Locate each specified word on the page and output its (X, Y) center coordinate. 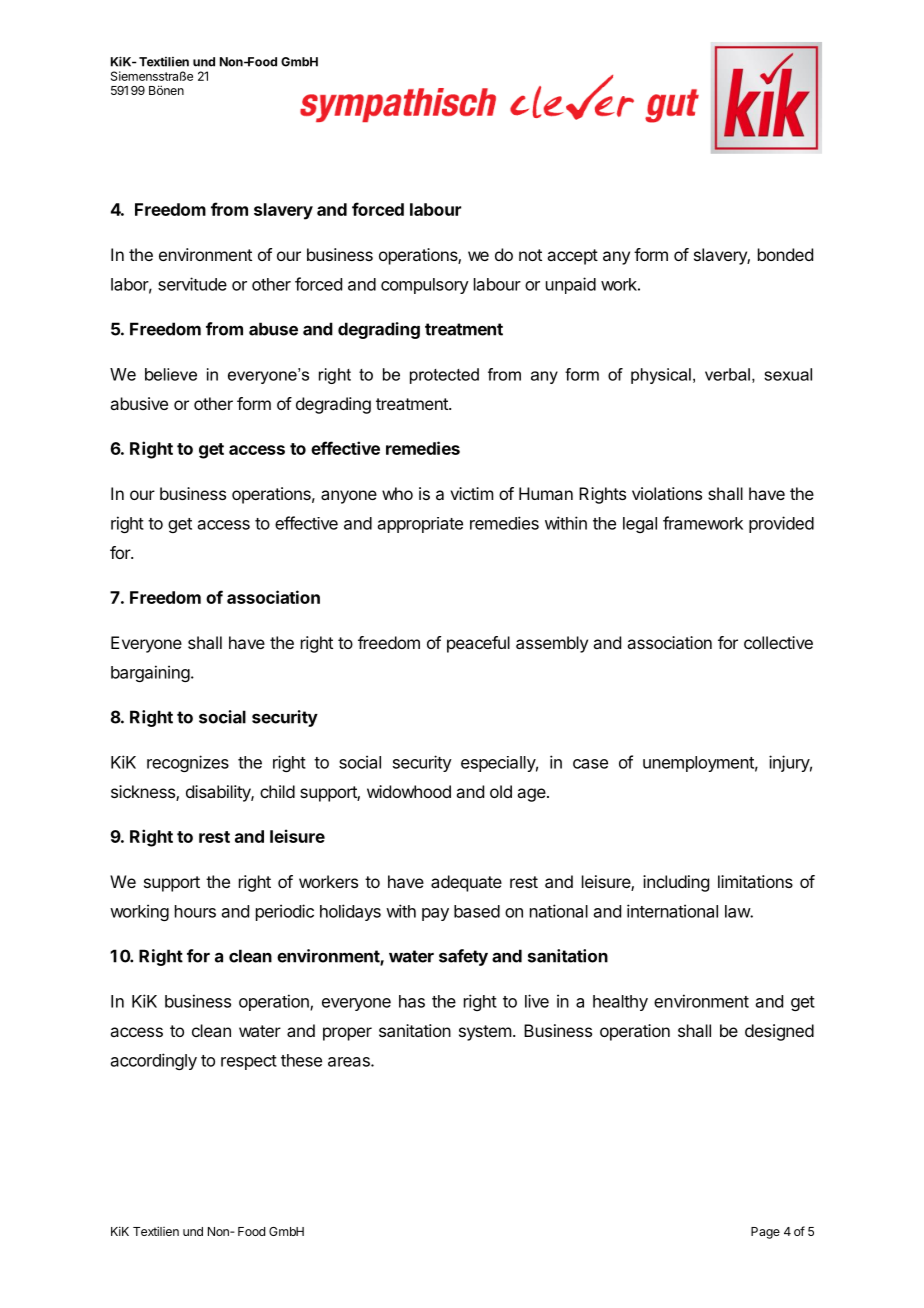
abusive (139, 403)
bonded (785, 254)
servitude (192, 284)
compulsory (425, 286)
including (676, 883)
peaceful (478, 644)
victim (471, 493)
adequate (466, 883)
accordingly (154, 1061)
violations (667, 493)
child (277, 791)
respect (249, 1062)
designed (779, 1032)
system (485, 1033)
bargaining (150, 673)
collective (778, 642)
